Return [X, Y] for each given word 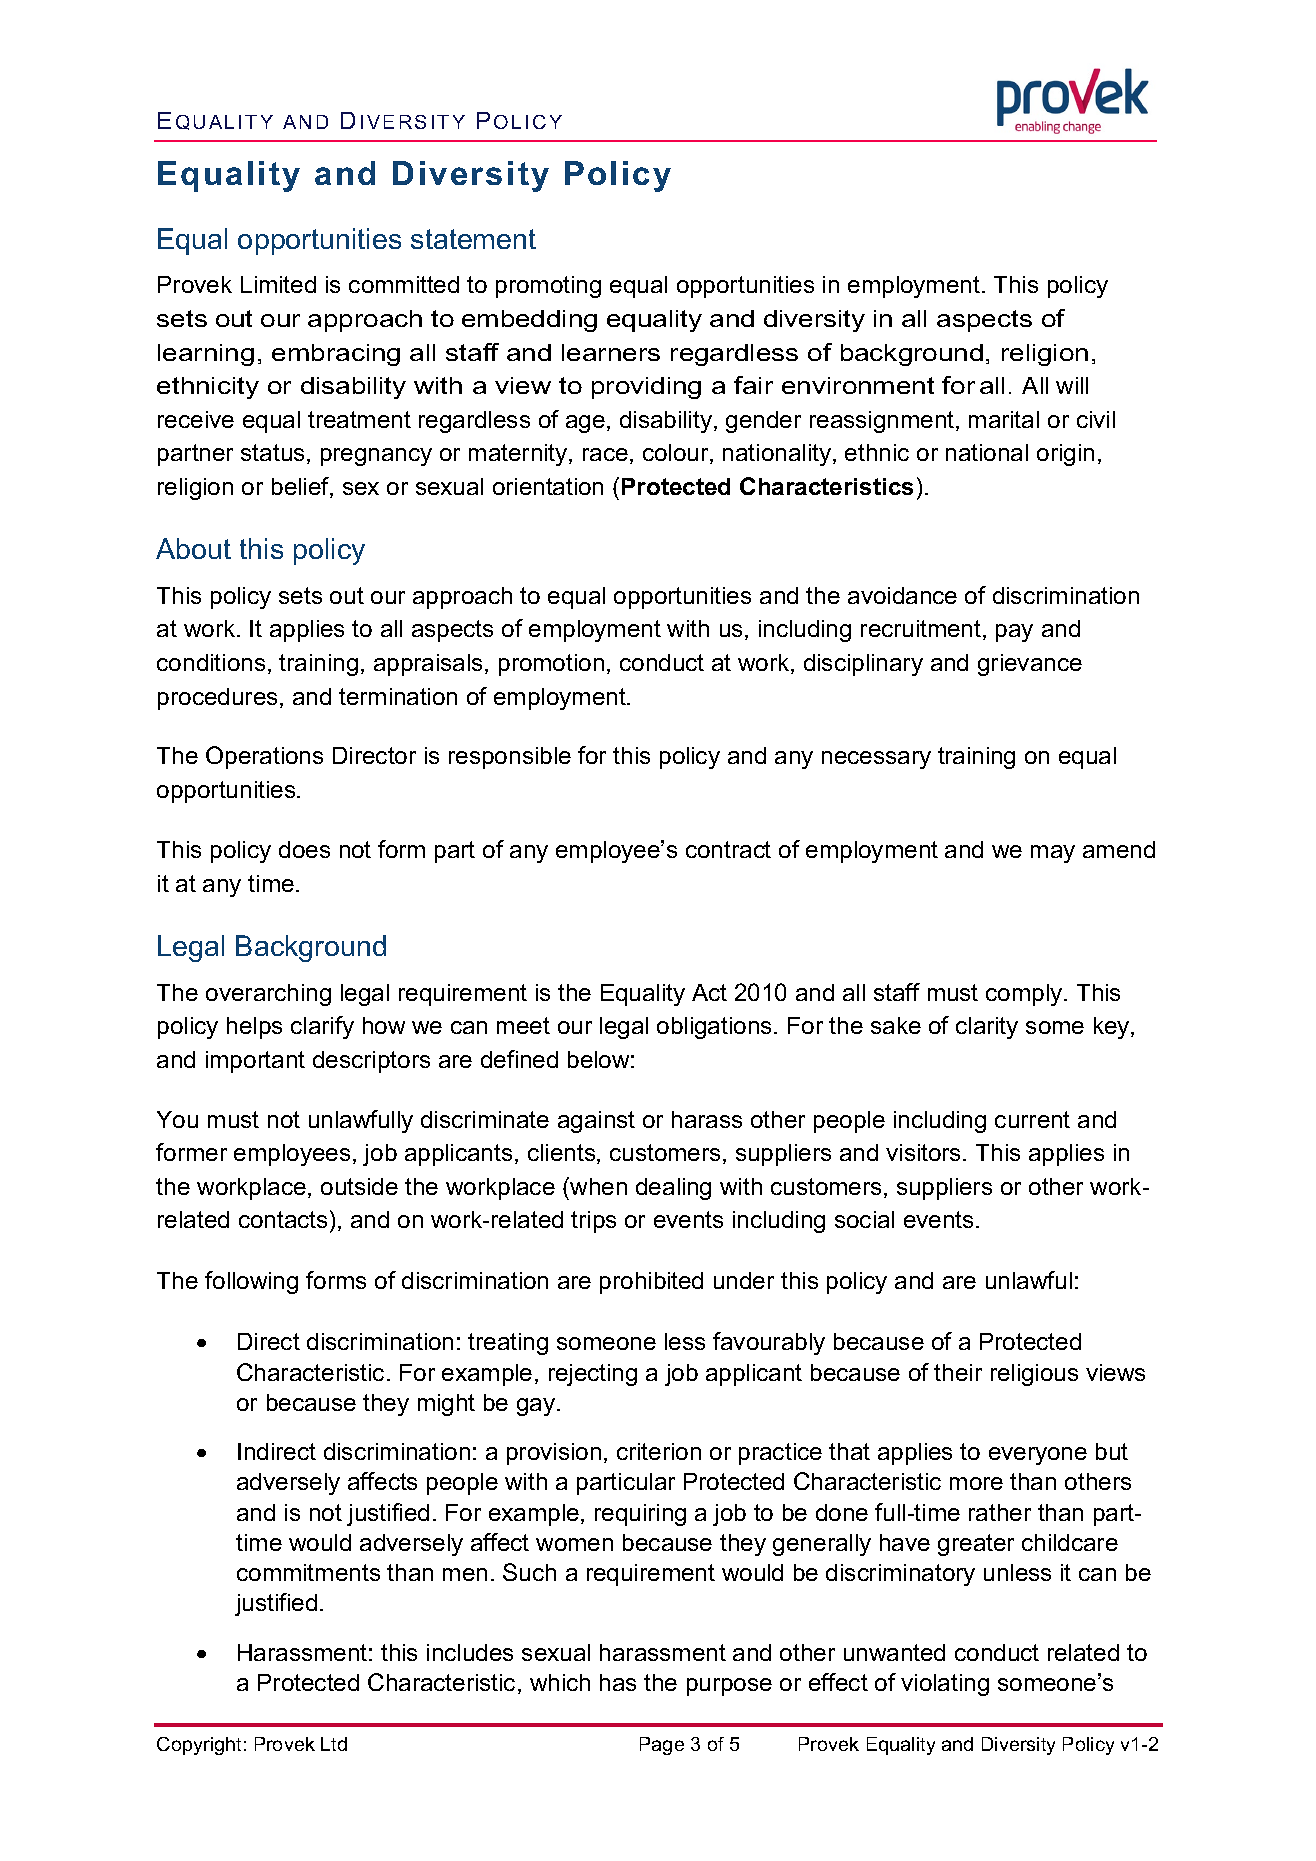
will [1072, 385]
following [251, 1282]
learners [611, 352]
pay [1014, 633]
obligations [714, 1028]
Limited [278, 284]
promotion [551, 665]
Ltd [334, 1744]
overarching [268, 995]
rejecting [593, 1375]
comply [1025, 995]
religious [1034, 1375]
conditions [211, 662]
